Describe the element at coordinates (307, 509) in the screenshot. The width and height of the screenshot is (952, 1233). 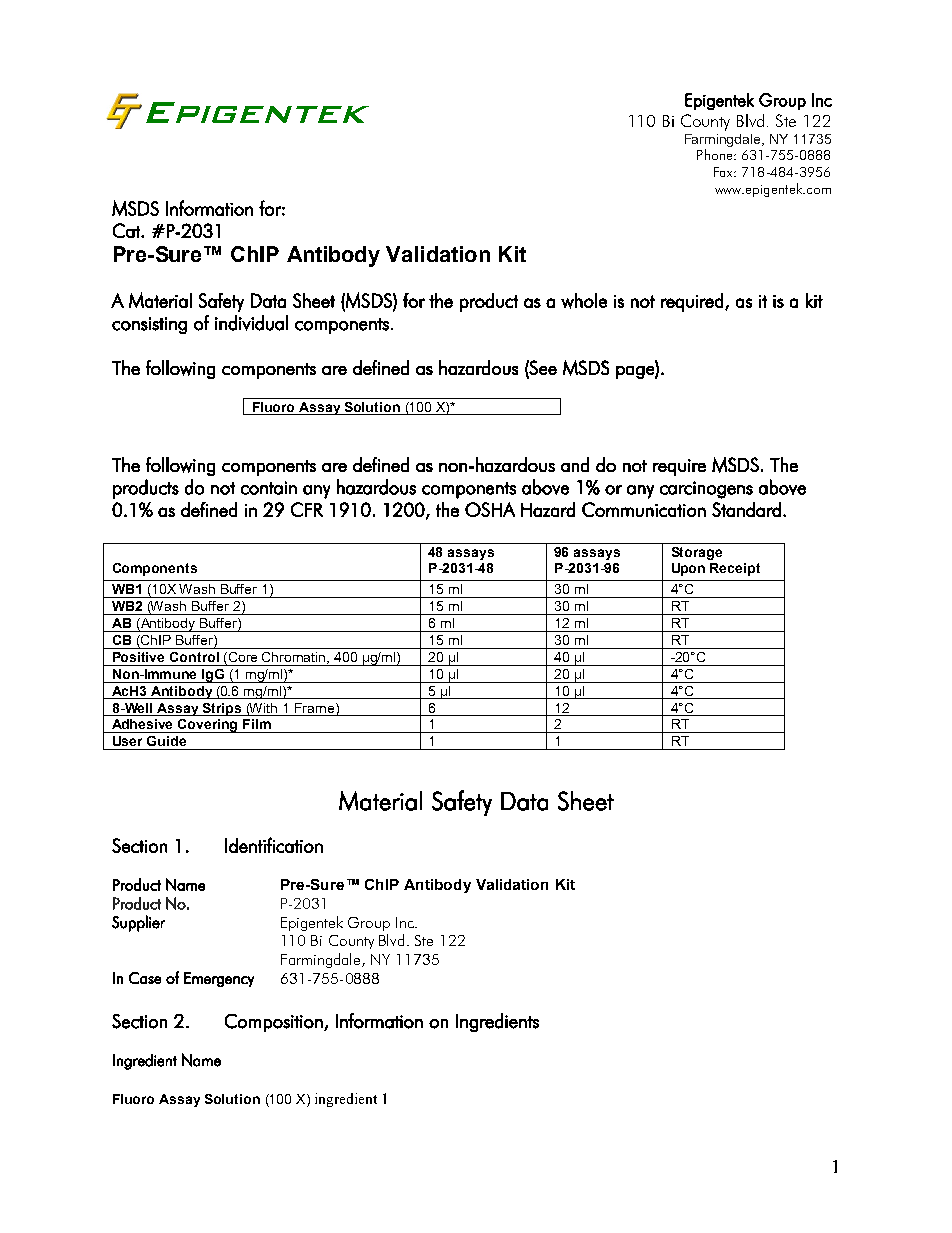
I see `CFR` at that location.
